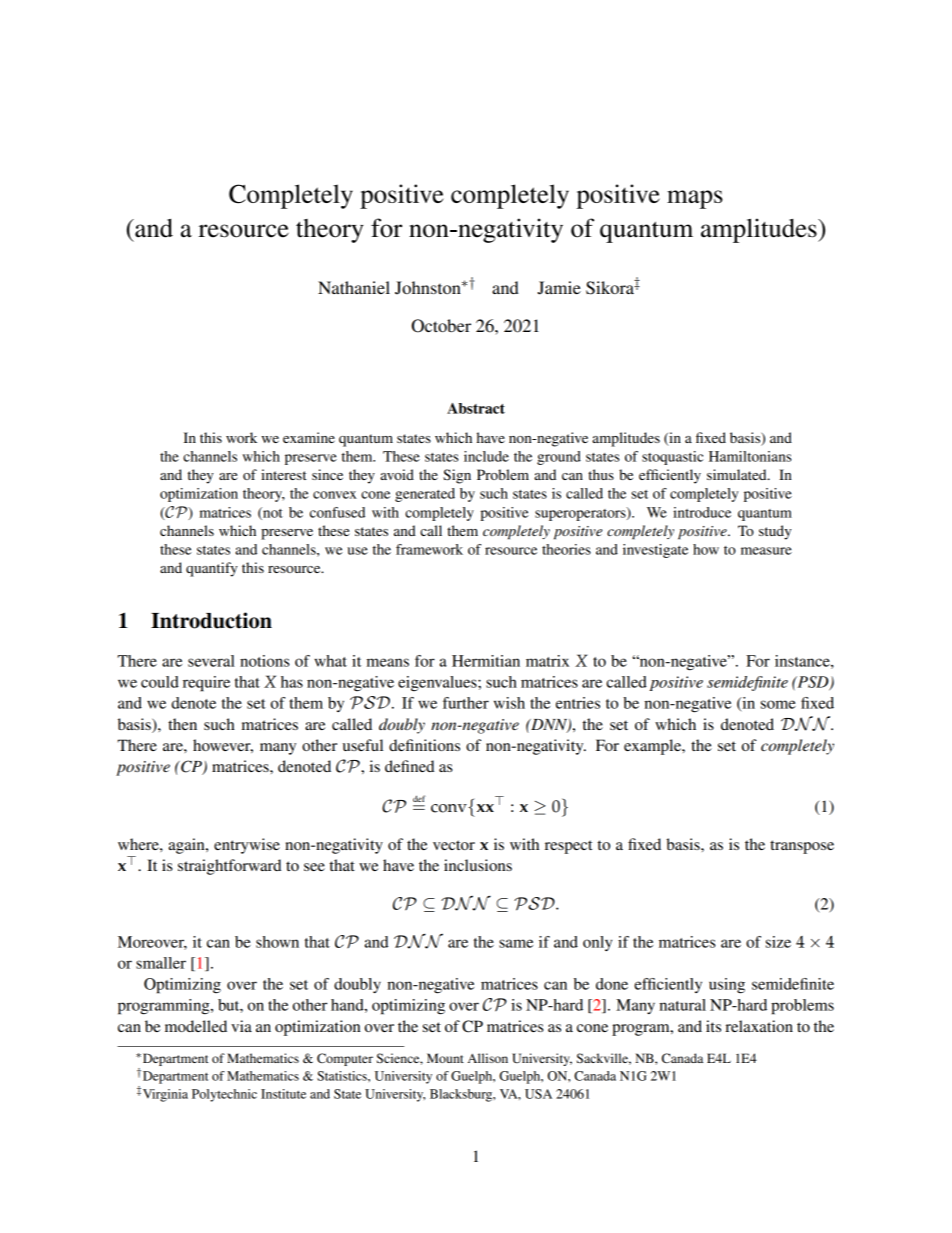 The image size is (952, 1233). What do you see at coordinates (284, 474) in the screenshot?
I see `interest` at bounding box center [284, 474].
